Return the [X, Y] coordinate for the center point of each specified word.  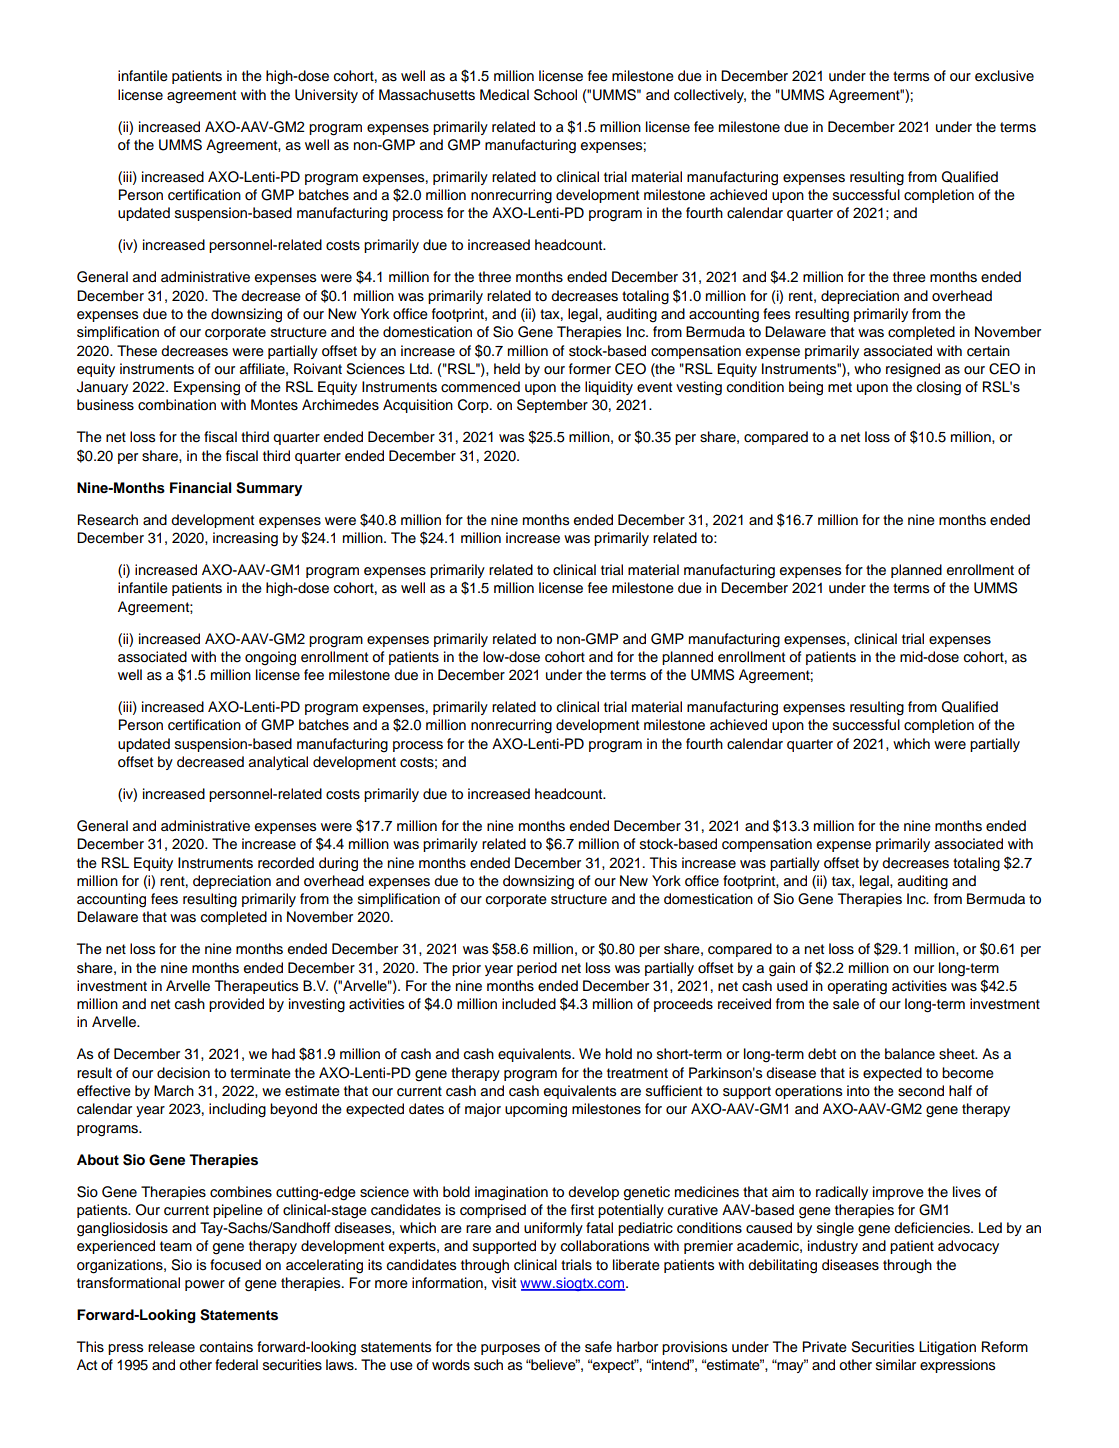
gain [782, 969]
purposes [510, 1349]
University [326, 96]
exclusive [1004, 76]
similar [896, 1365]
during [338, 864]
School [555, 95]
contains [226, 1347]
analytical [278, 763]
